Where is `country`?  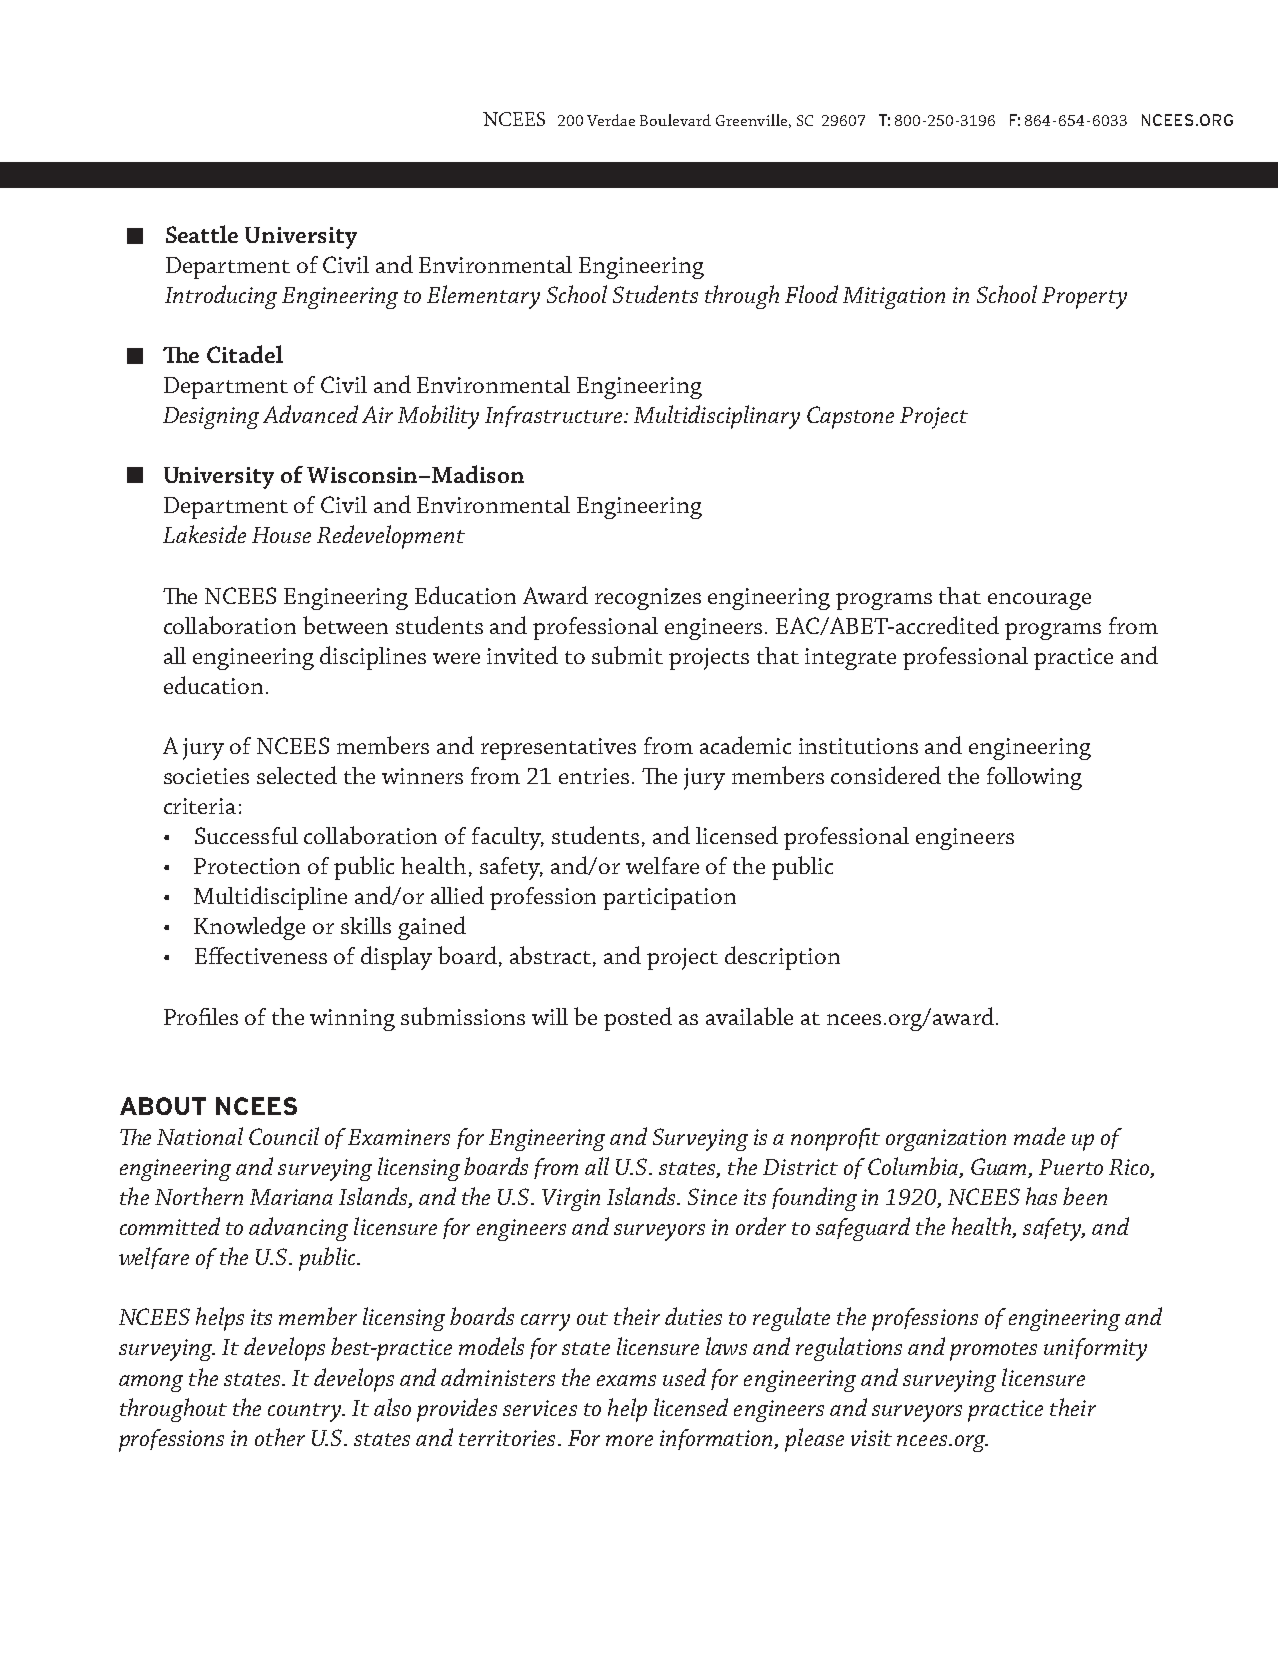
country is located at coordinates (306, 1412).
